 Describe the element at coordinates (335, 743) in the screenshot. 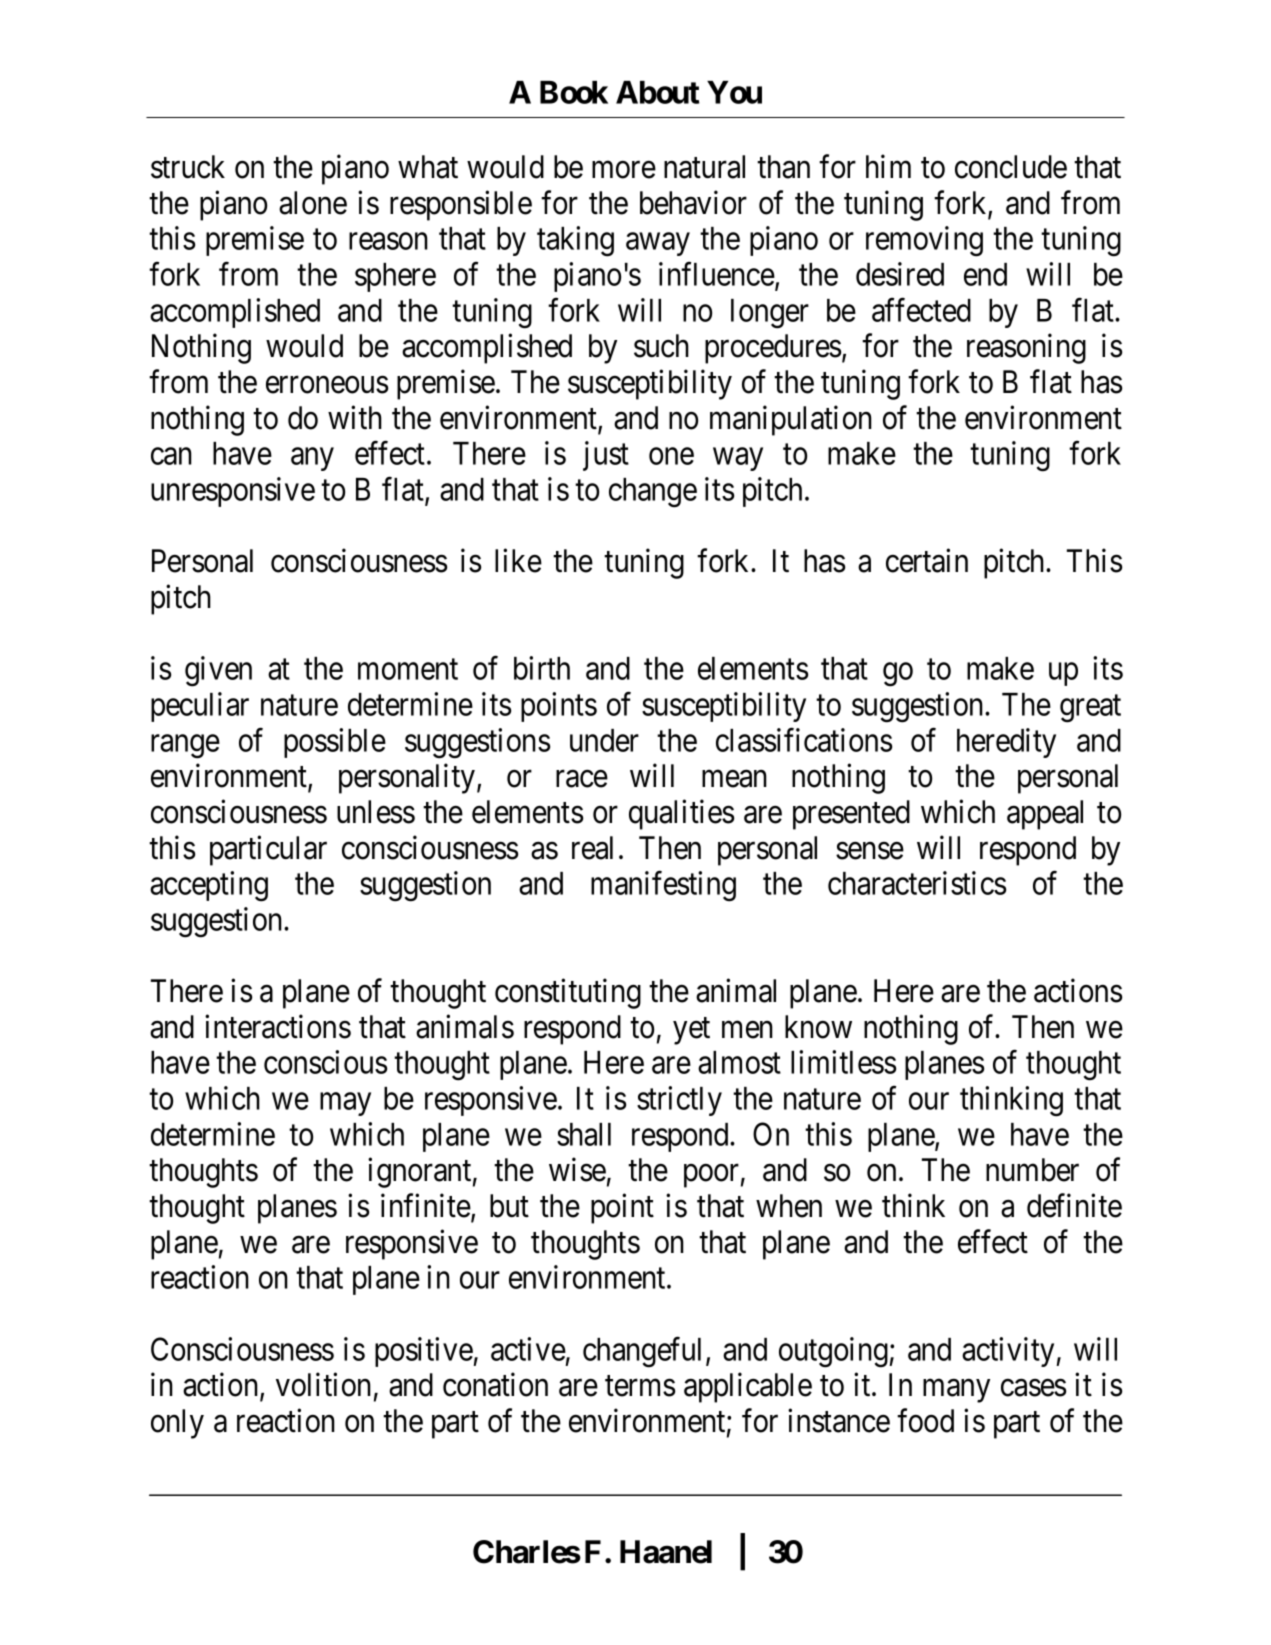

I see `possible` at that location.
